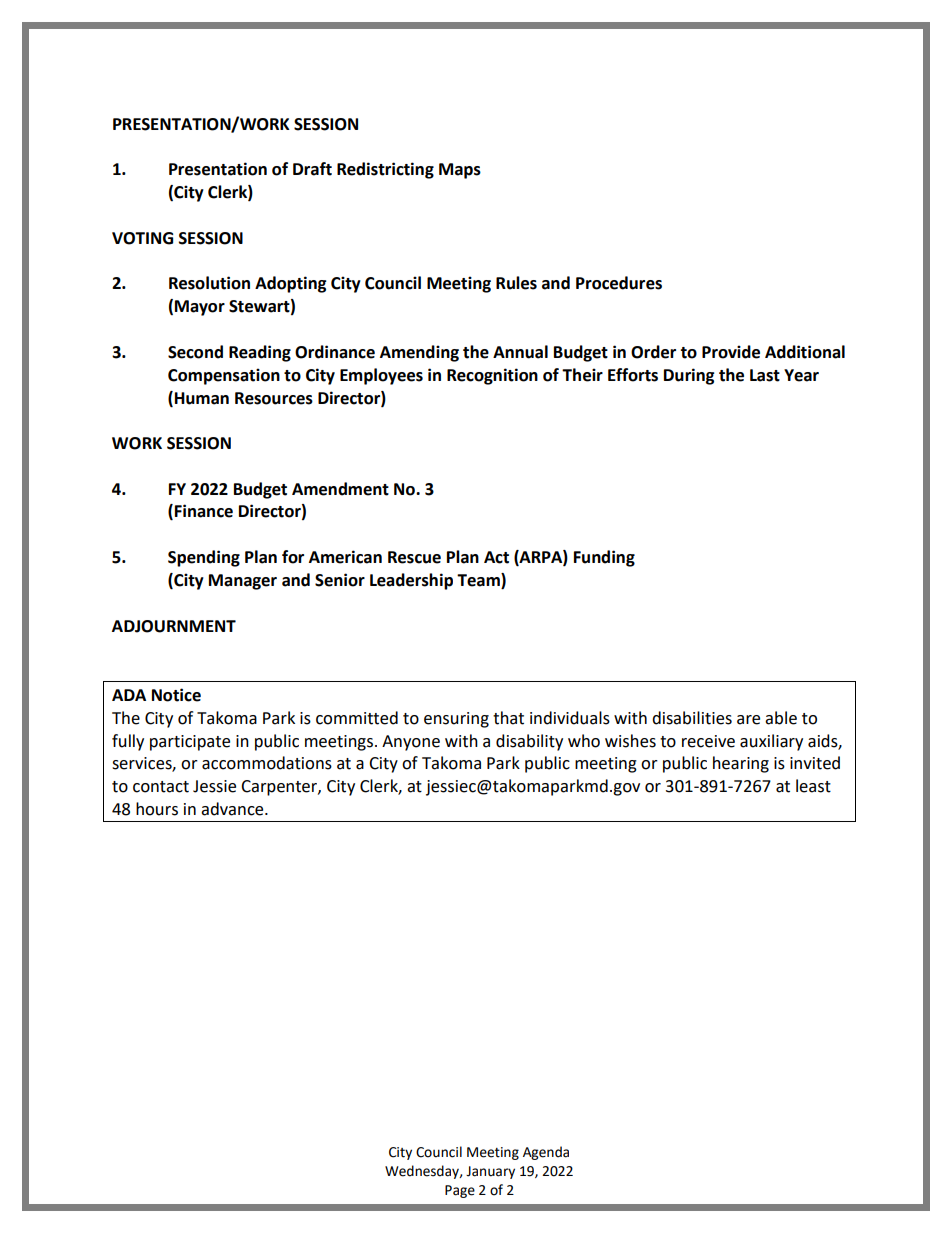  What do you see at coordinates (619, 283) in the screenshot?
I see `Procedures` at bounding box center [619, 283].
